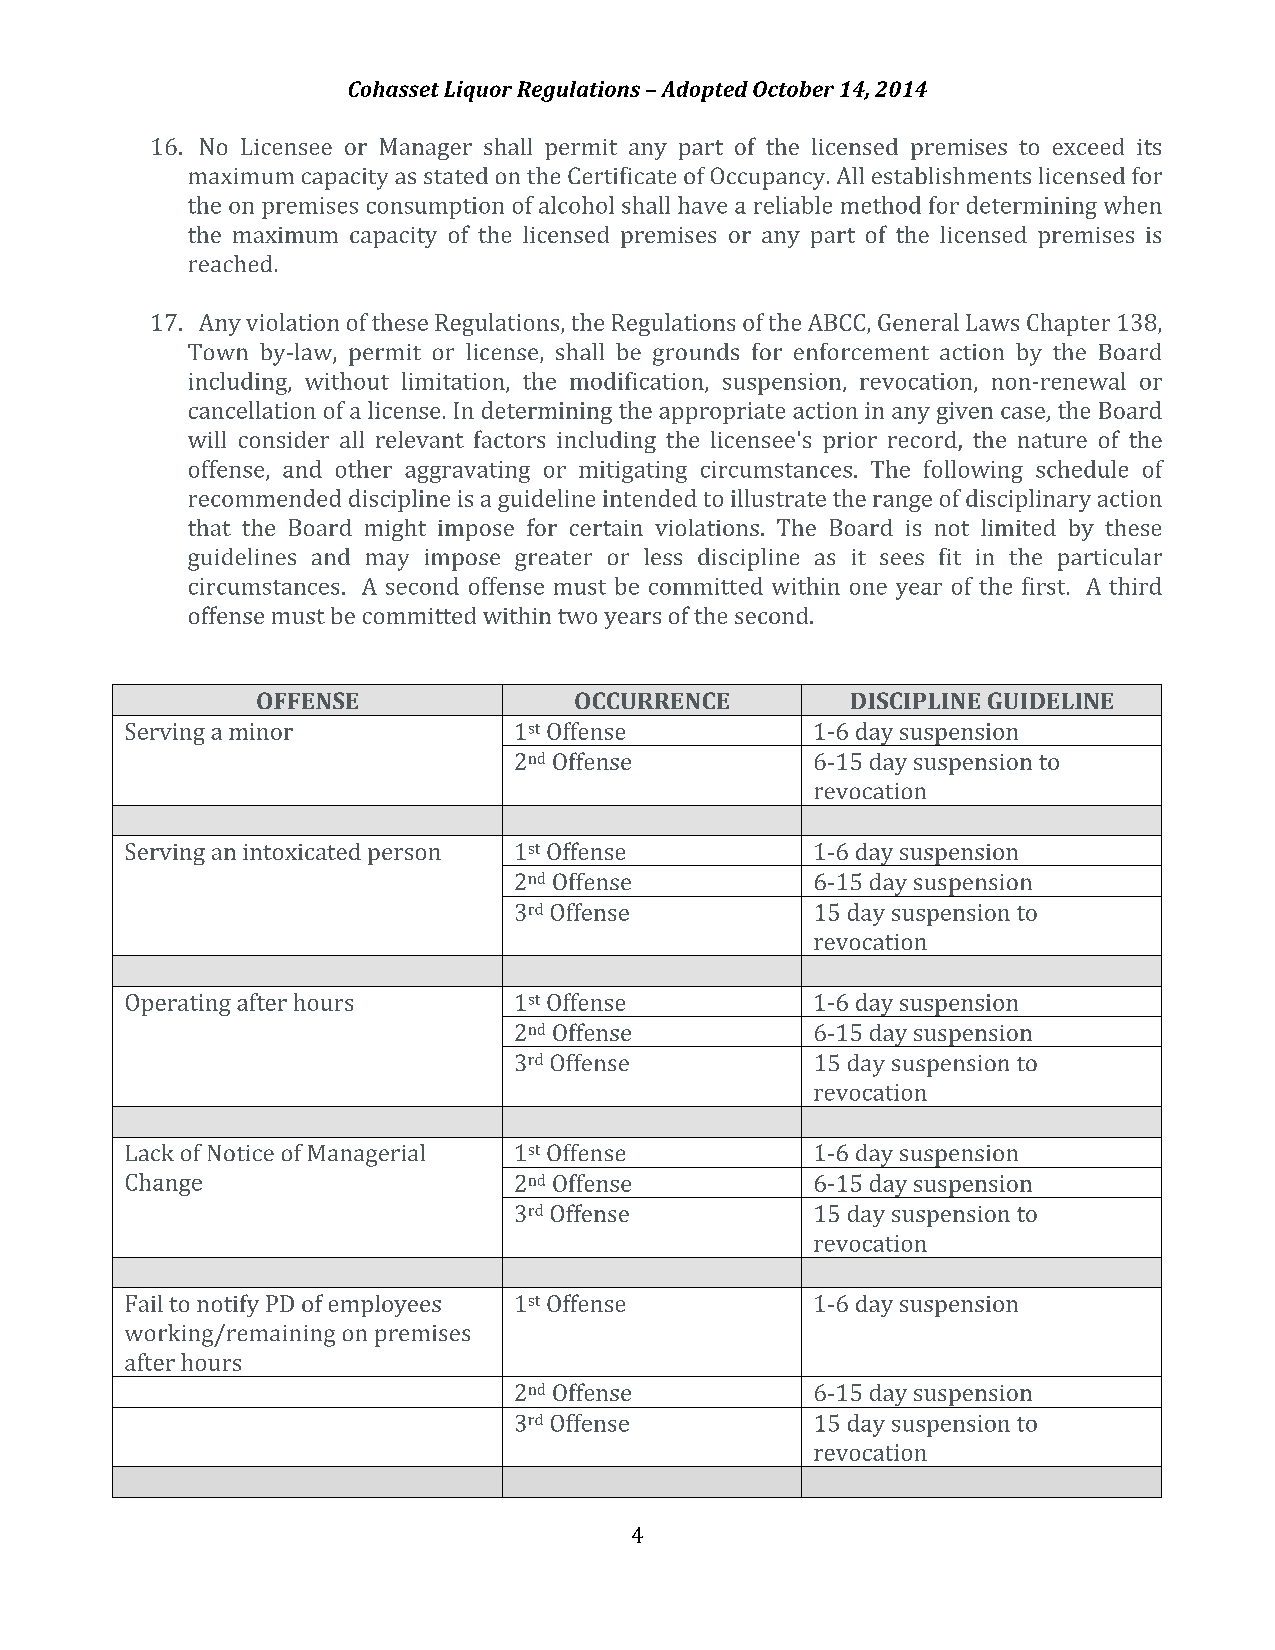  I want to click on stated, so click(456, 175).
